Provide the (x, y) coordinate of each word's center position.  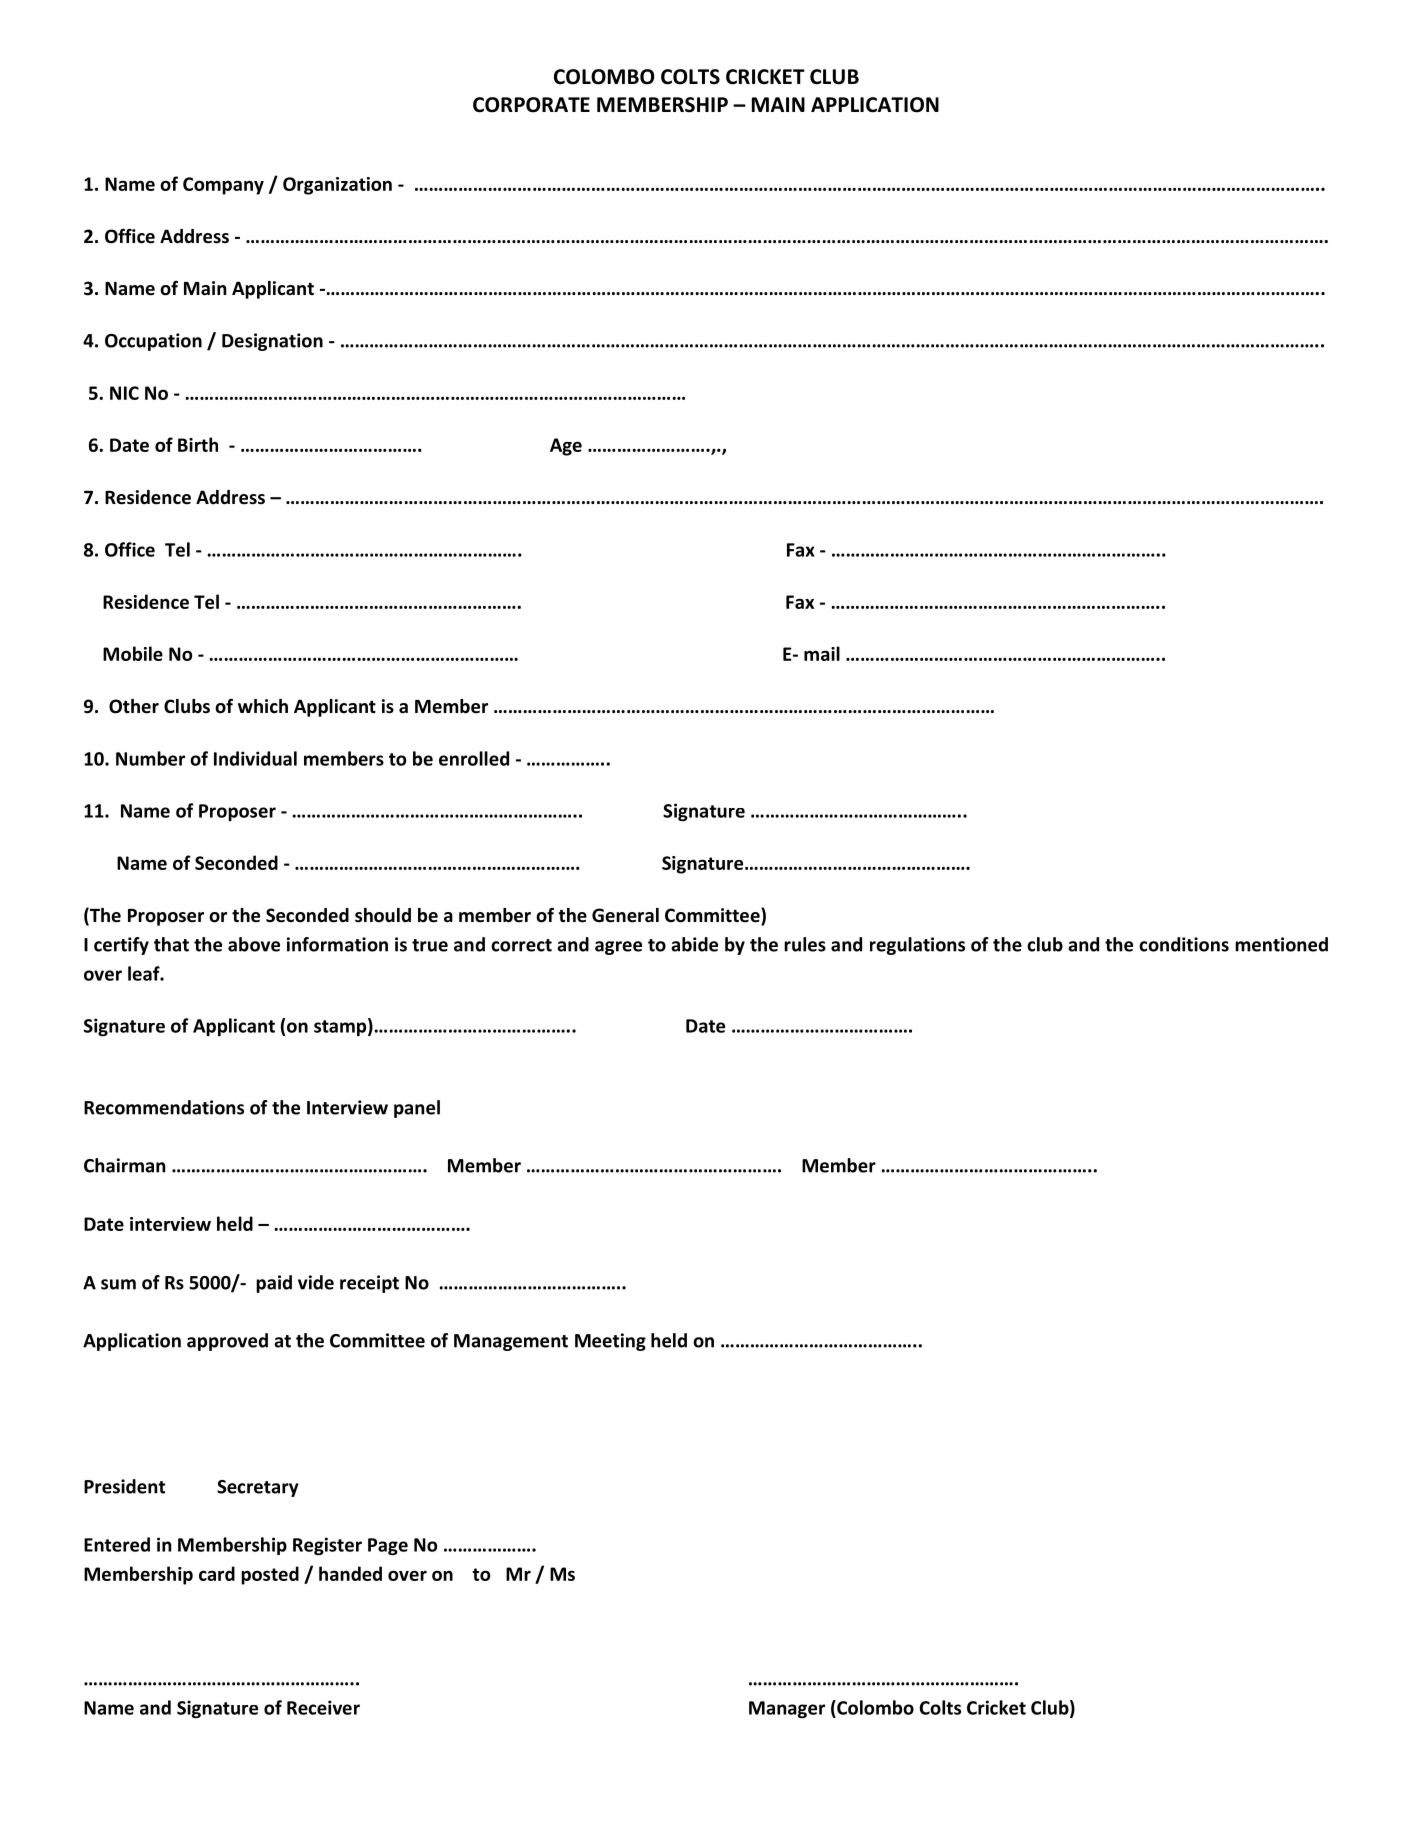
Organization (337, 186)
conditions (1184, 944)
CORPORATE (531, 105)
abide (694, 944)
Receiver (323, 1707)
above (254, 944)
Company (223, 186)
